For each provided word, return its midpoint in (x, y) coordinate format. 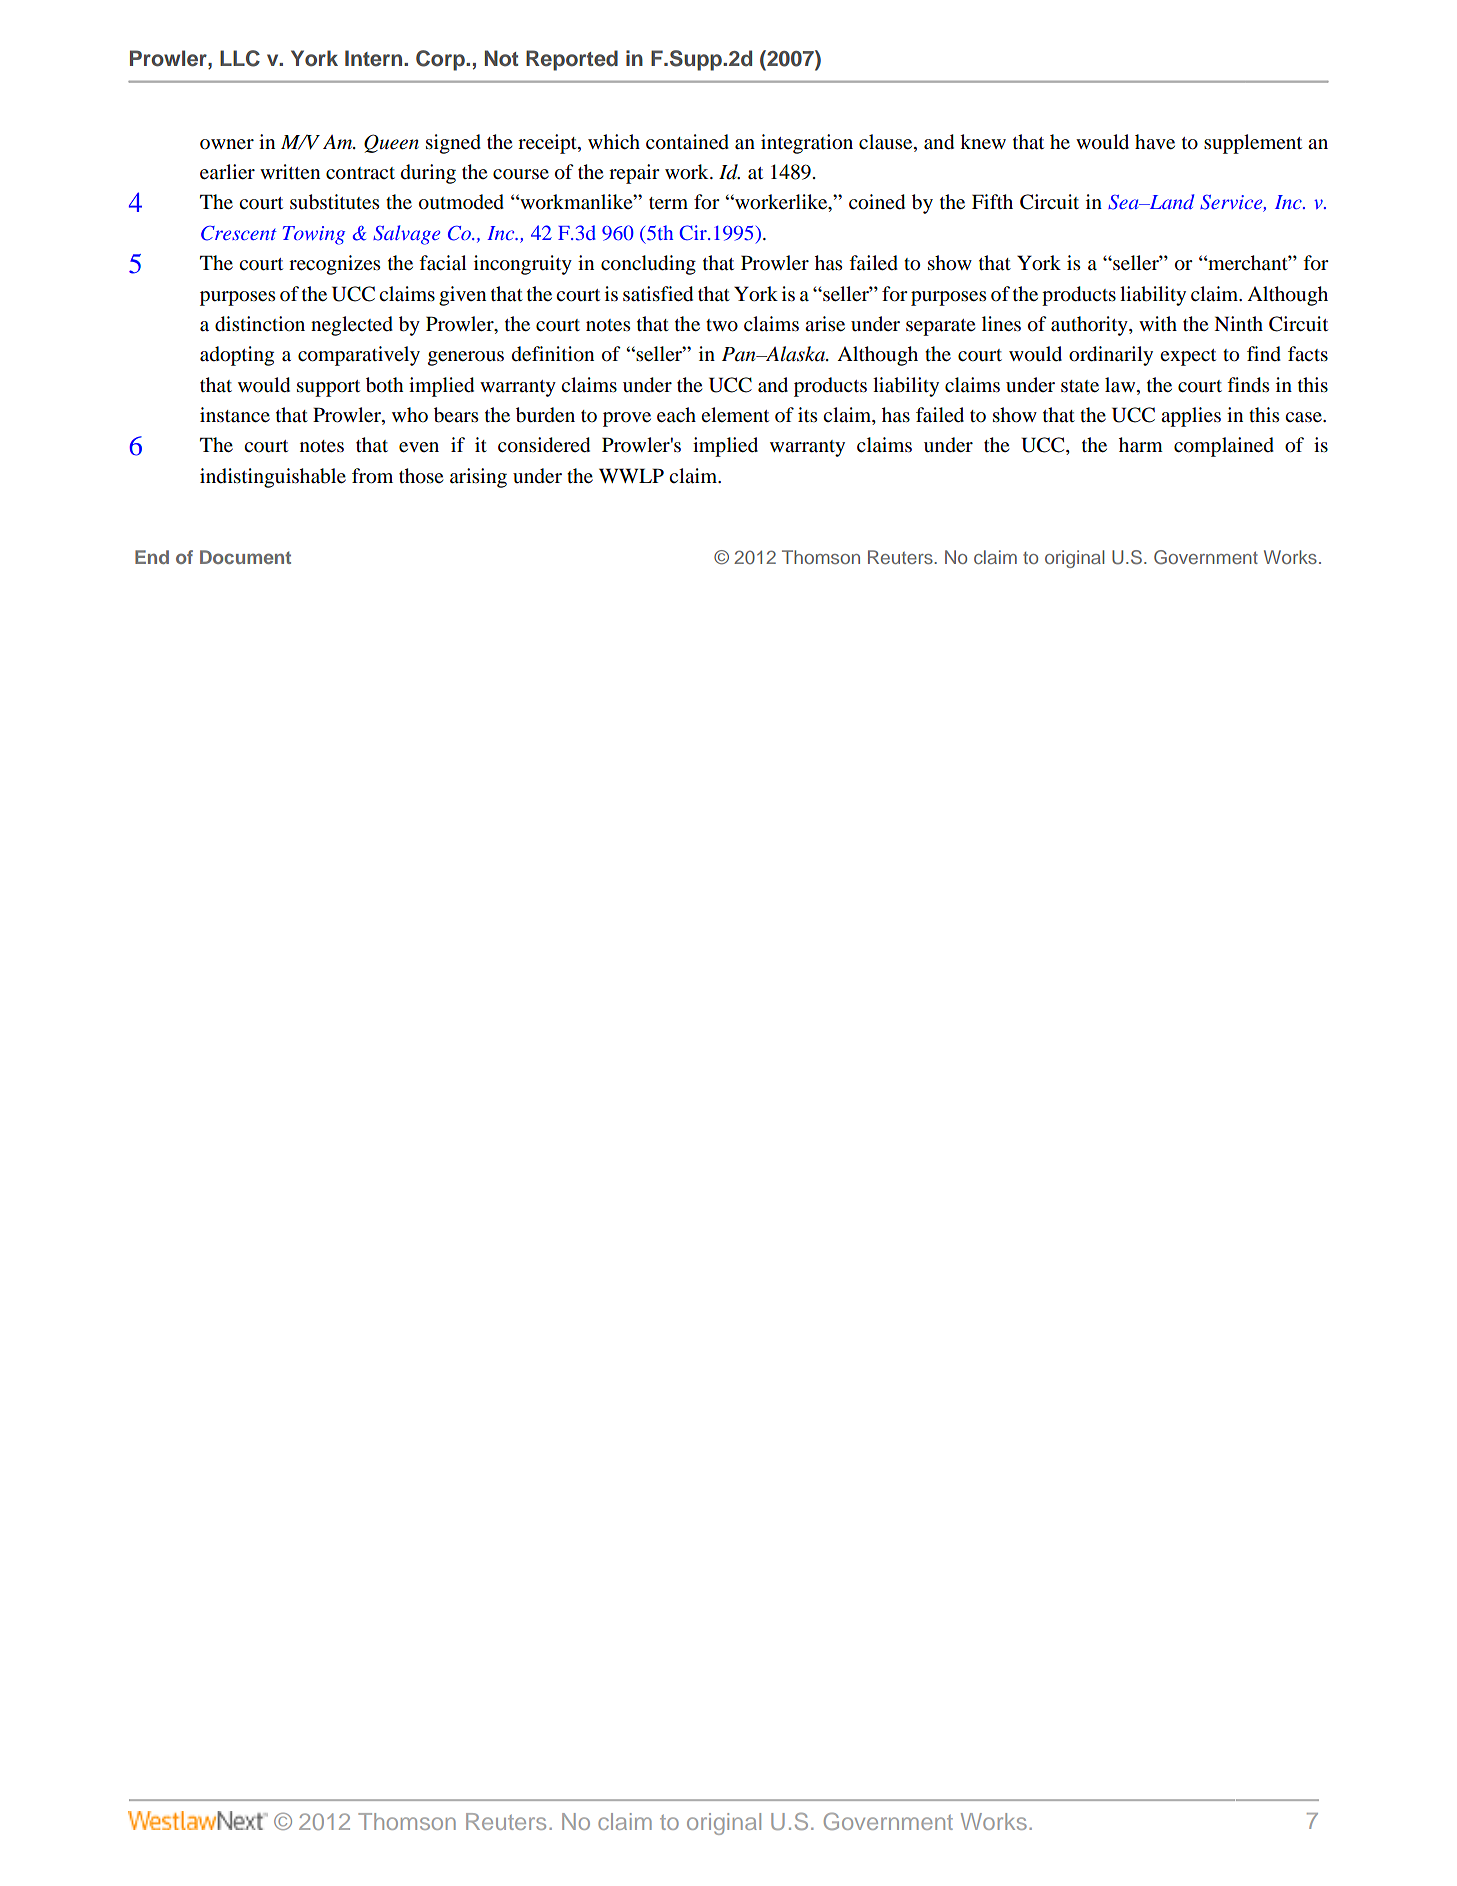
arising (478, 478)
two (722, 325)
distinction (260, 324)
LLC (240, 58)
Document (245, 557)
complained (1224, 447)
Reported (572, 60)
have (1155, 142)
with (1158, 323)
